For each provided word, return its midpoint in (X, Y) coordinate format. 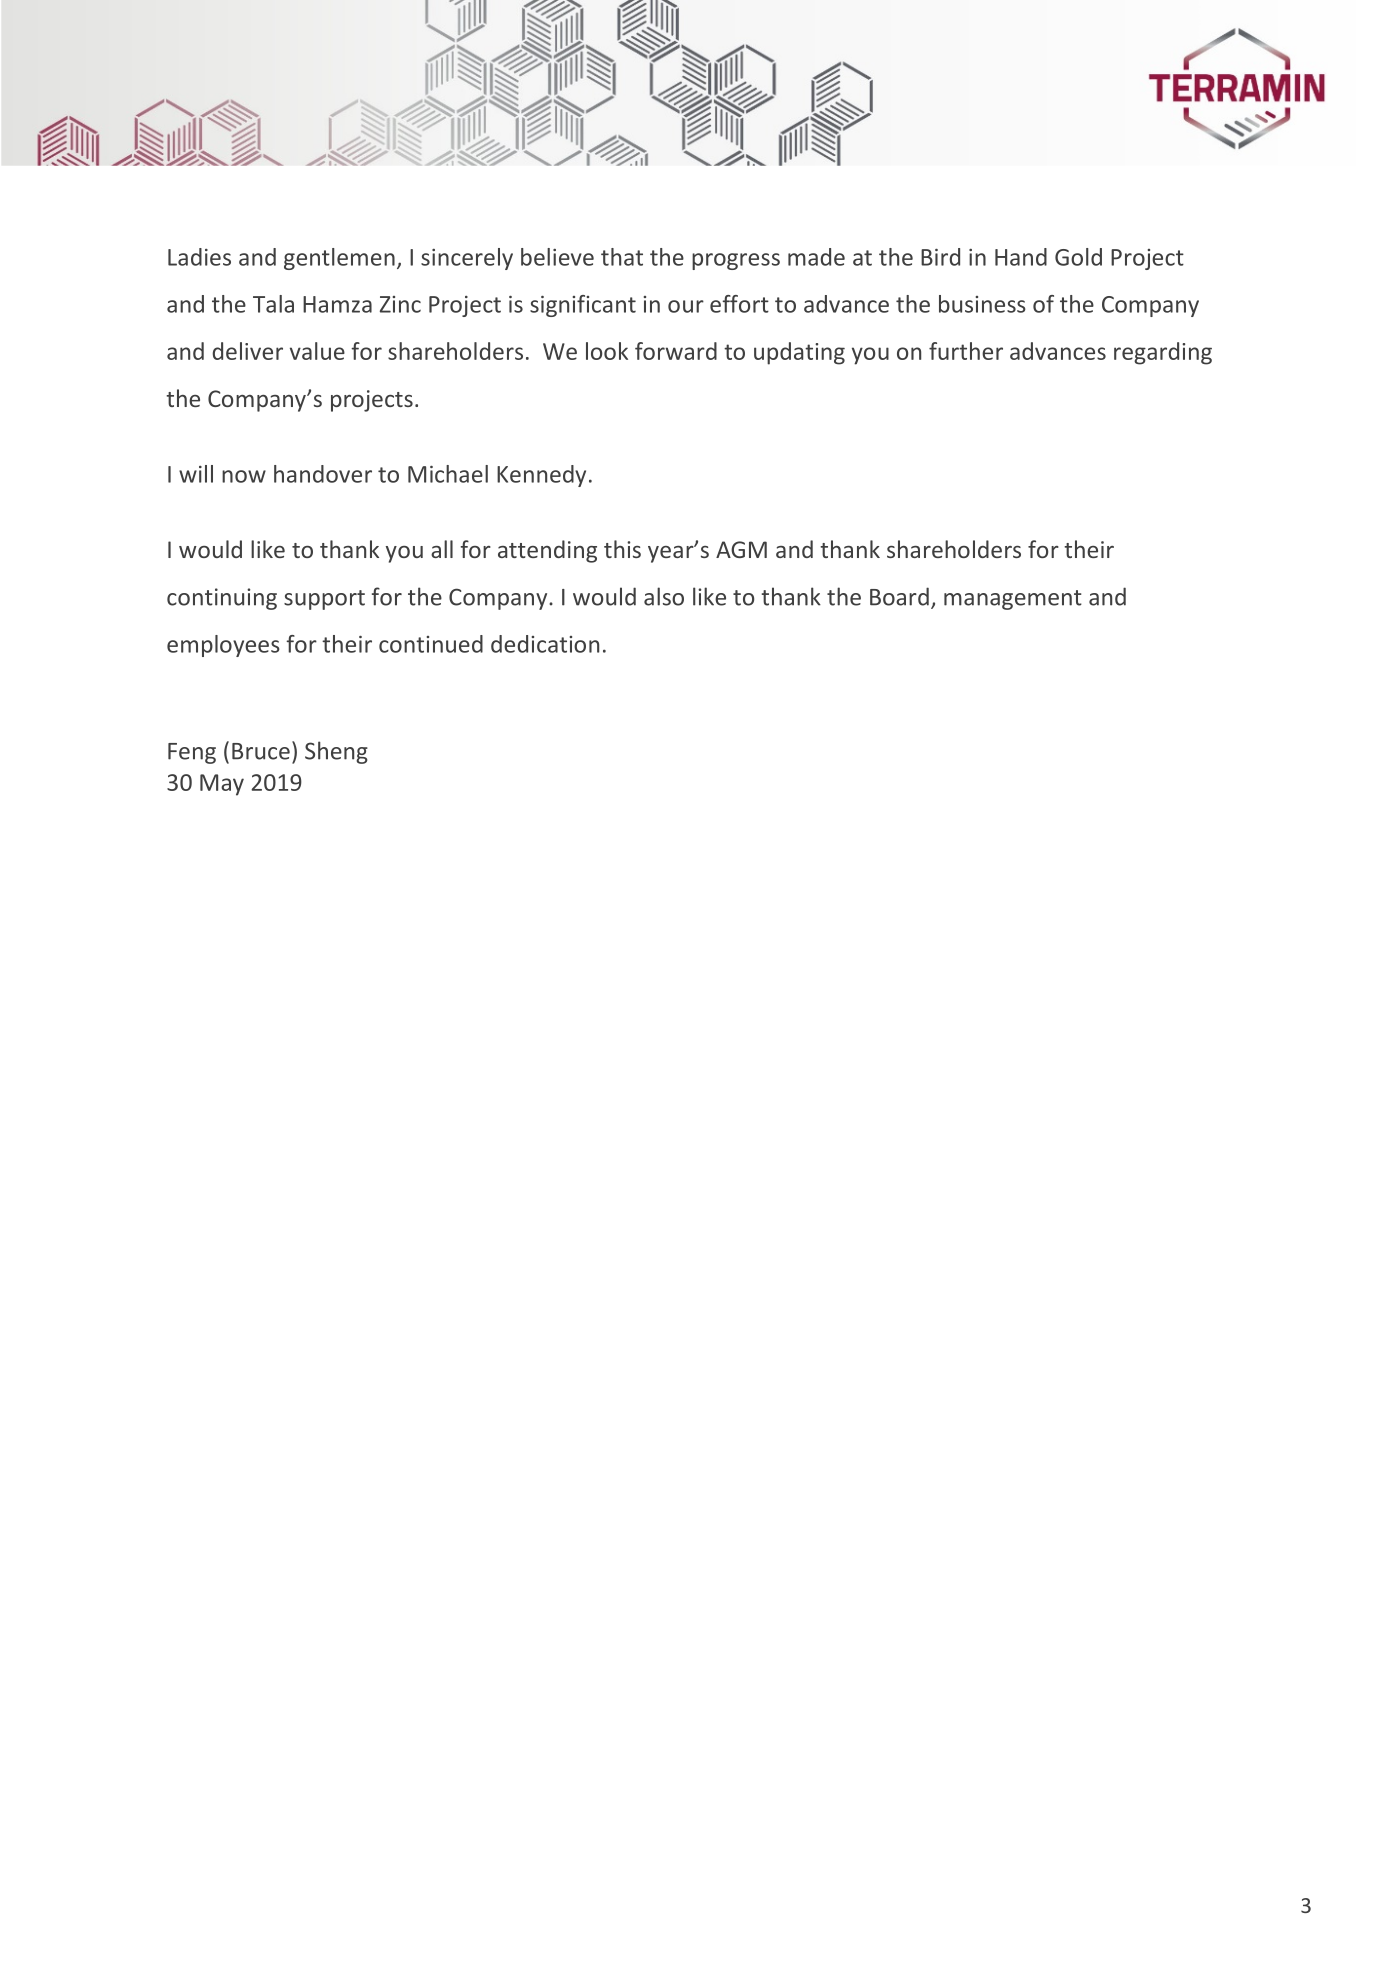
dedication (545, 644)
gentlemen (339, 259)
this (622, 549)
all (442, 549)
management (1013, 600)
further (966, 351)
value (317, 351)
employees (223, 646)
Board (899, 596)
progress (736, 261)
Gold (1078, 257)
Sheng (336, 752)
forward (676, 351)
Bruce (261, 751)
